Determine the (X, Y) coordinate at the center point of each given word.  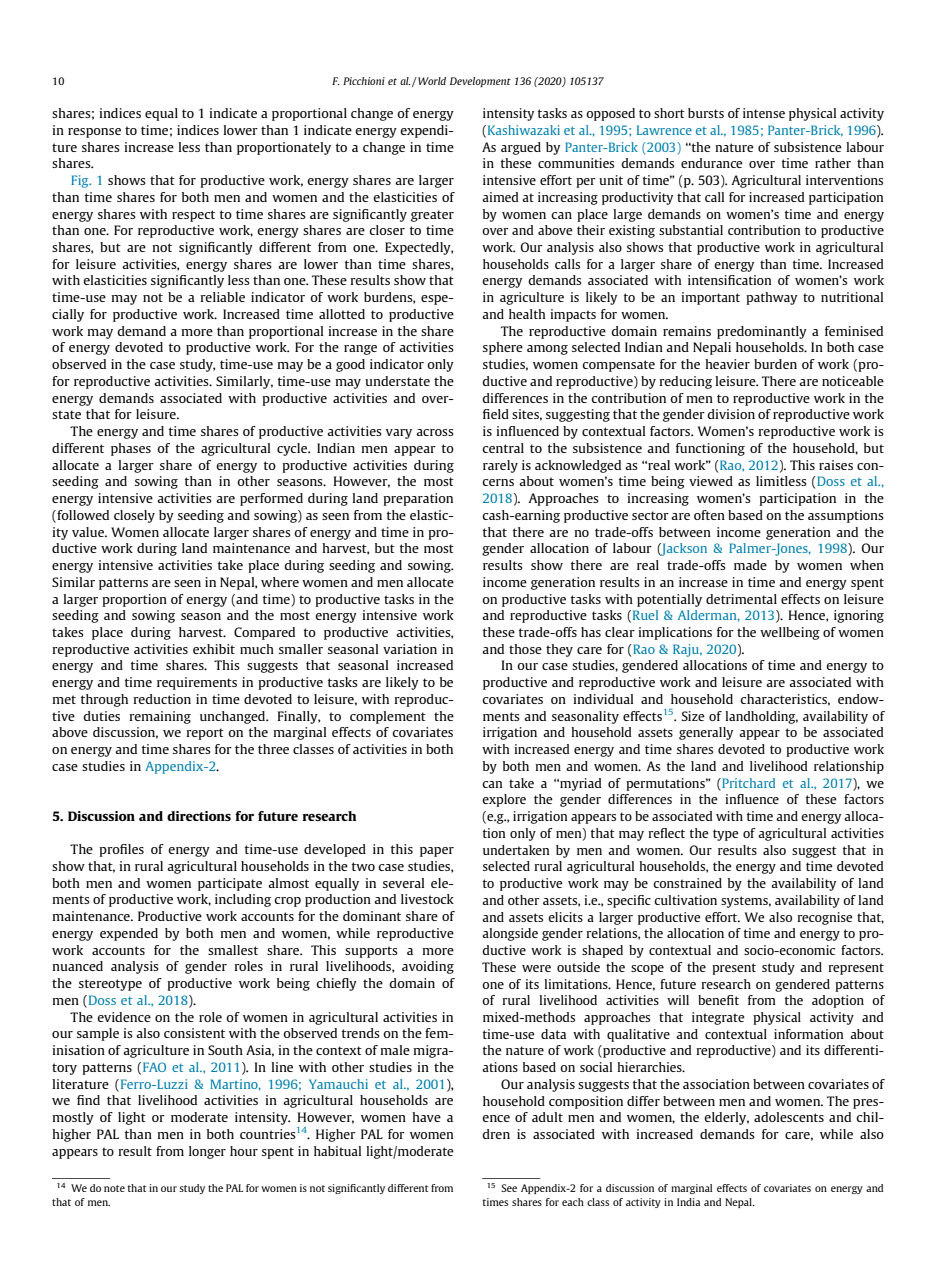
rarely (500, 466)
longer (207, 1152)
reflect (666, 833)
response (94, 133)
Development (480, 82)
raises (836, 465)
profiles (121, 850)
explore (504, 800)
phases (131, 449)
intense (764, 113)
